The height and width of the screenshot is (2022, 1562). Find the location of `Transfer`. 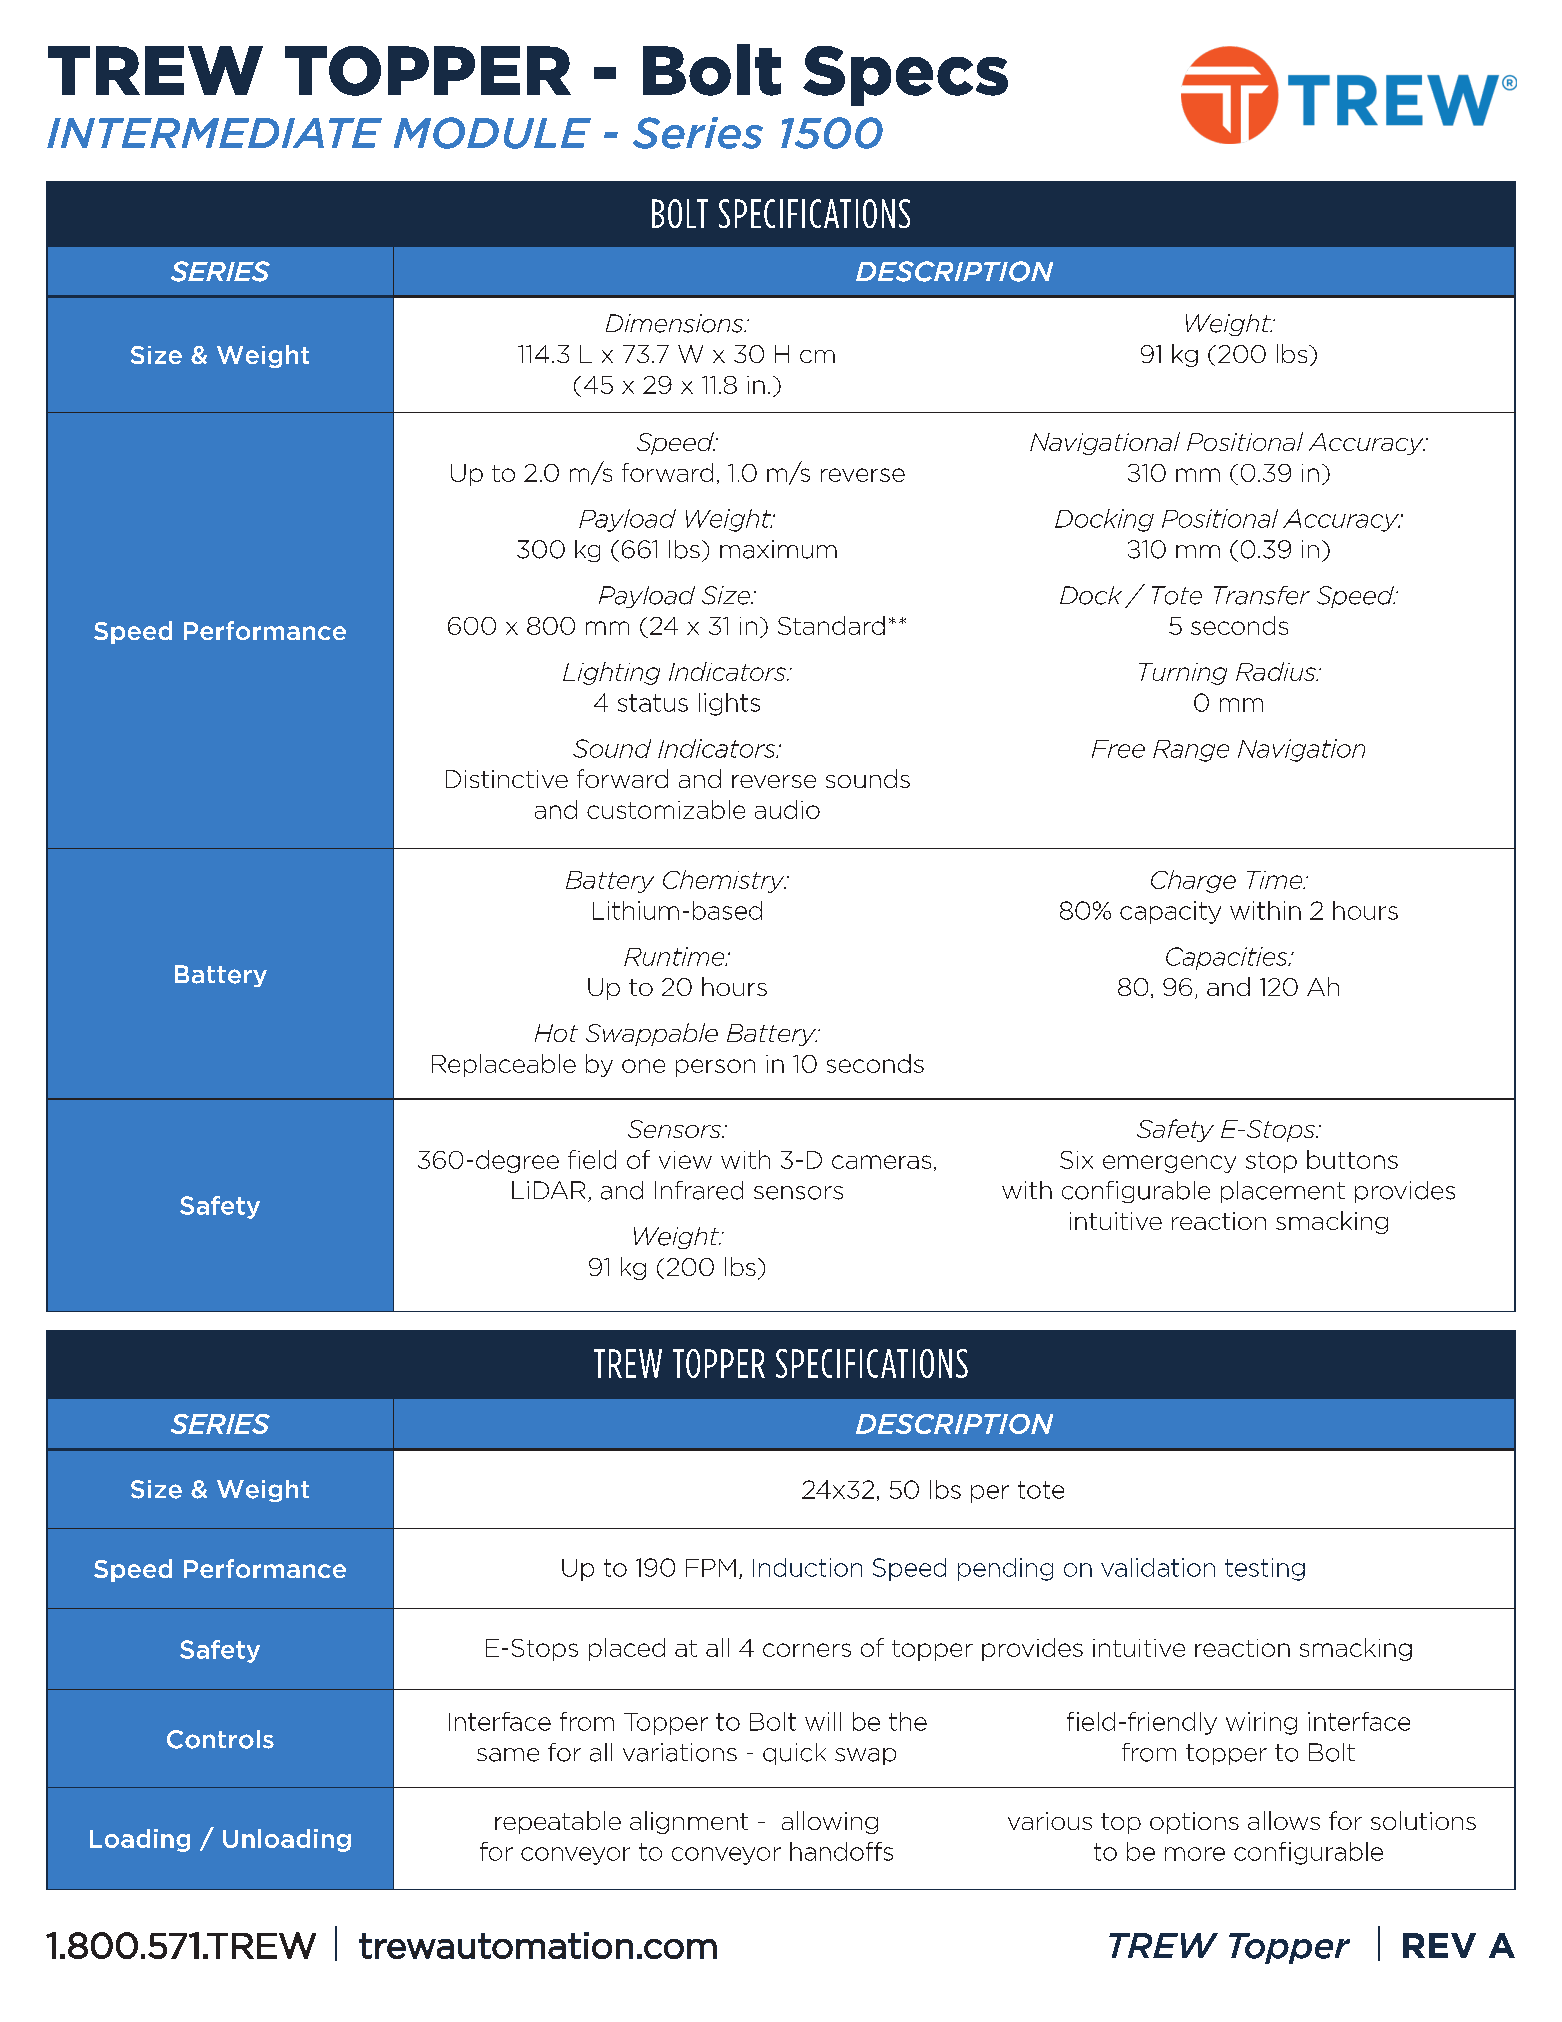

Transfer is located at coordinates (1262, 595).
